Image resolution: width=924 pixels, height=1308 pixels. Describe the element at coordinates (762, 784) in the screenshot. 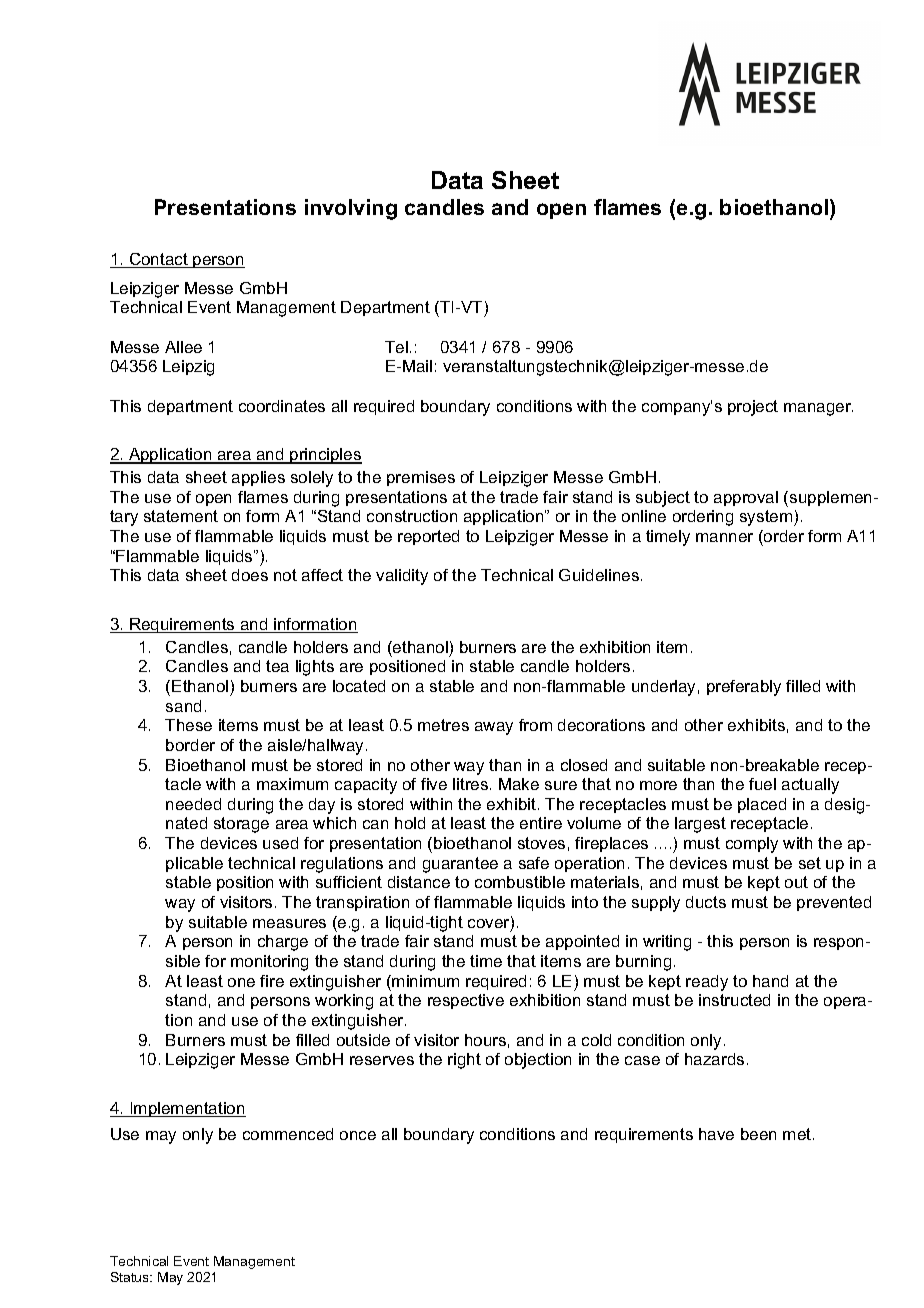

I see `fuel` at that location.
